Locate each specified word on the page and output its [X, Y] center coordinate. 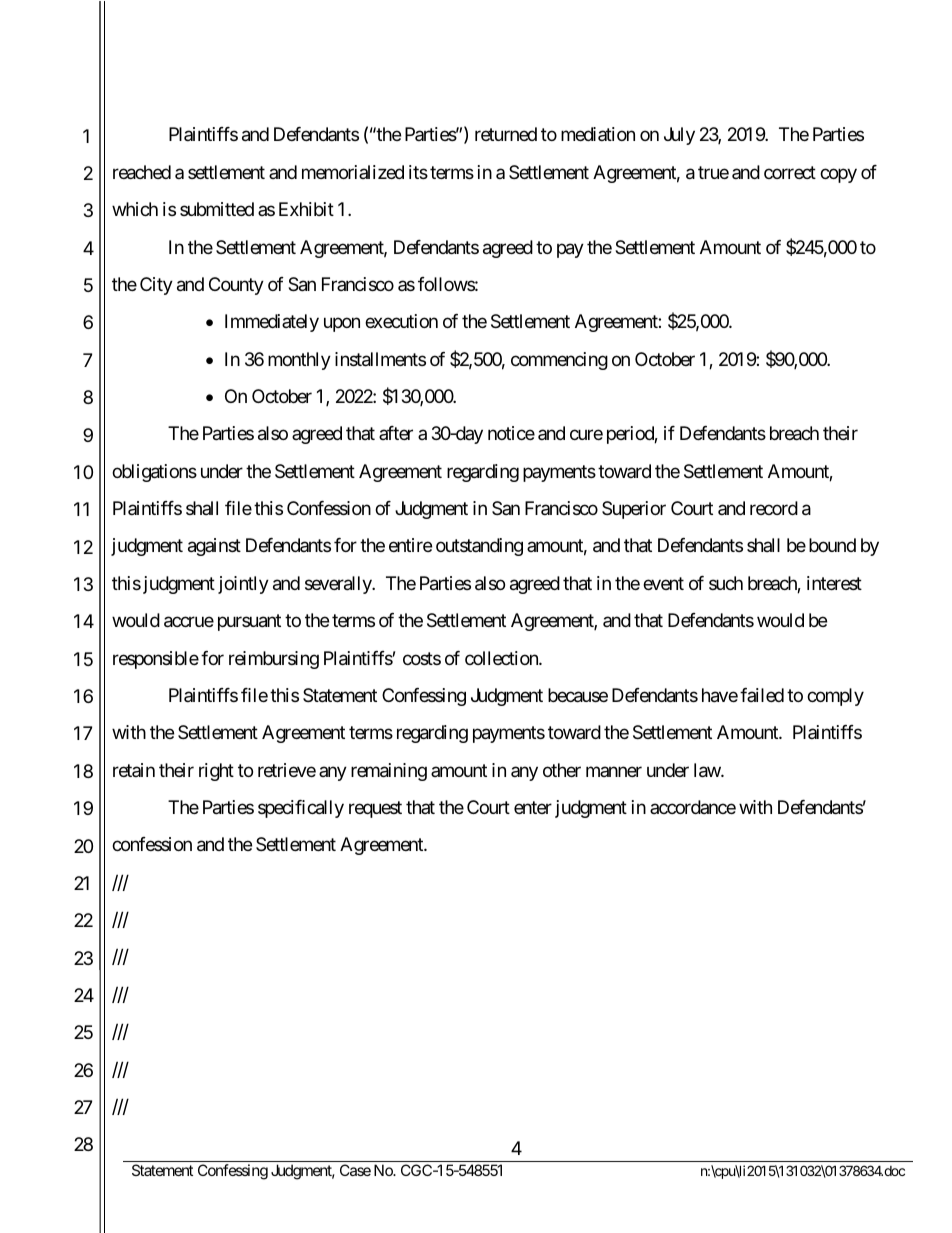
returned [506, 134]
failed [762, 695]
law [708, 770]
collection [502, 658]
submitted [217, 209]
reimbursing [274, 660]
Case [355, 1170]
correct [790, 172]
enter [533, 807]
